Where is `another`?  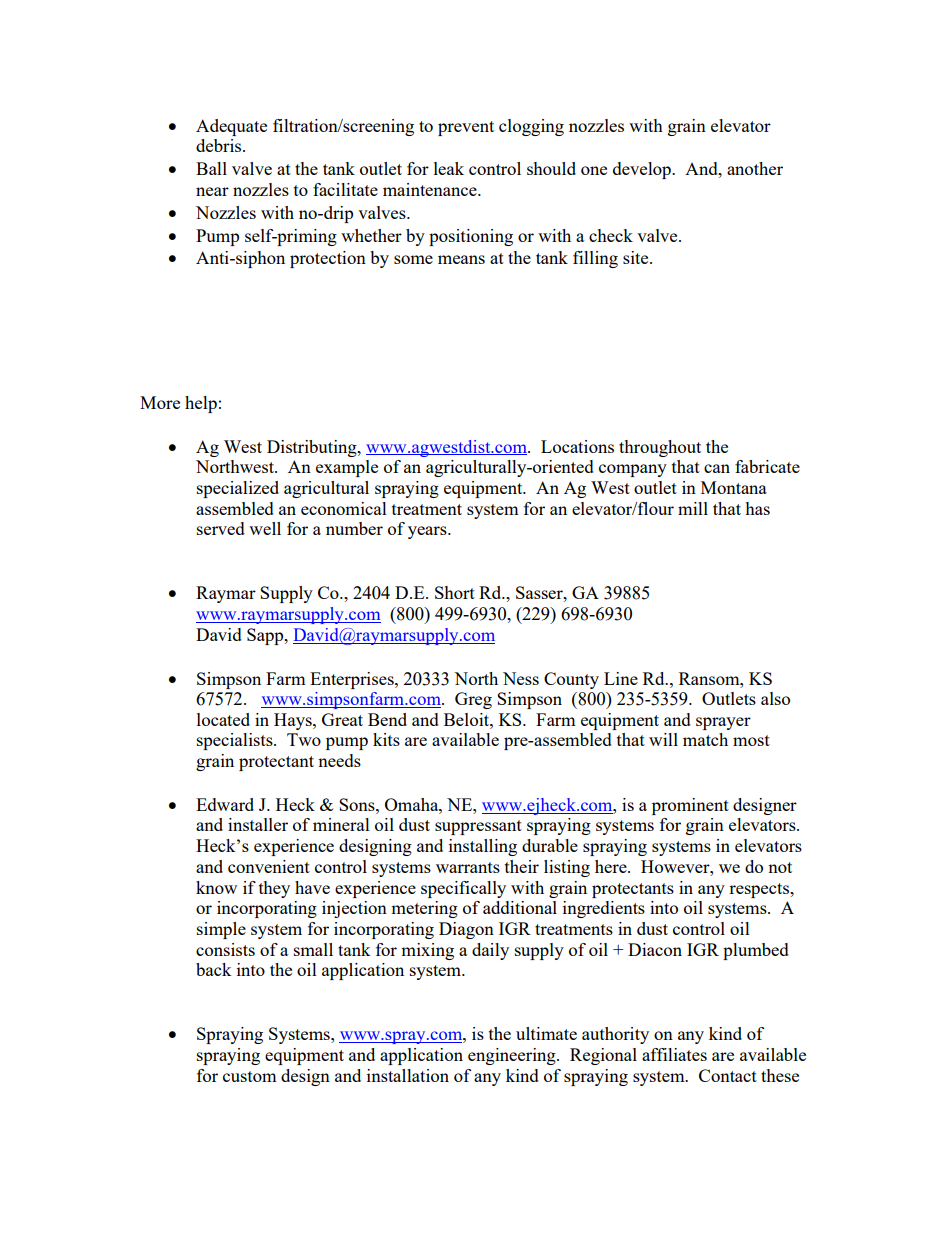
another is located at coordinates (755, 168).
